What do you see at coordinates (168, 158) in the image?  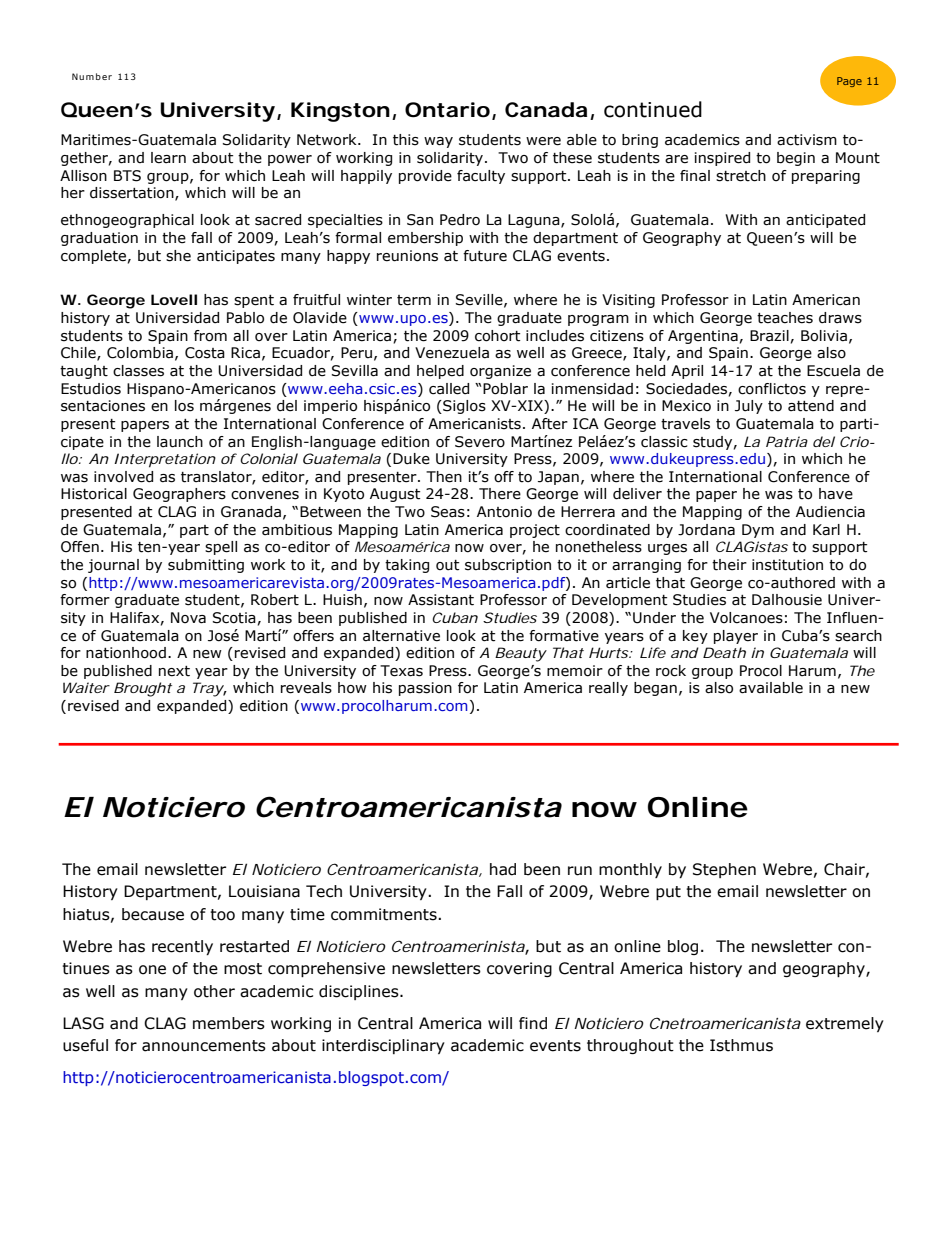 I see `learn` at bounding box center [168, 158].
